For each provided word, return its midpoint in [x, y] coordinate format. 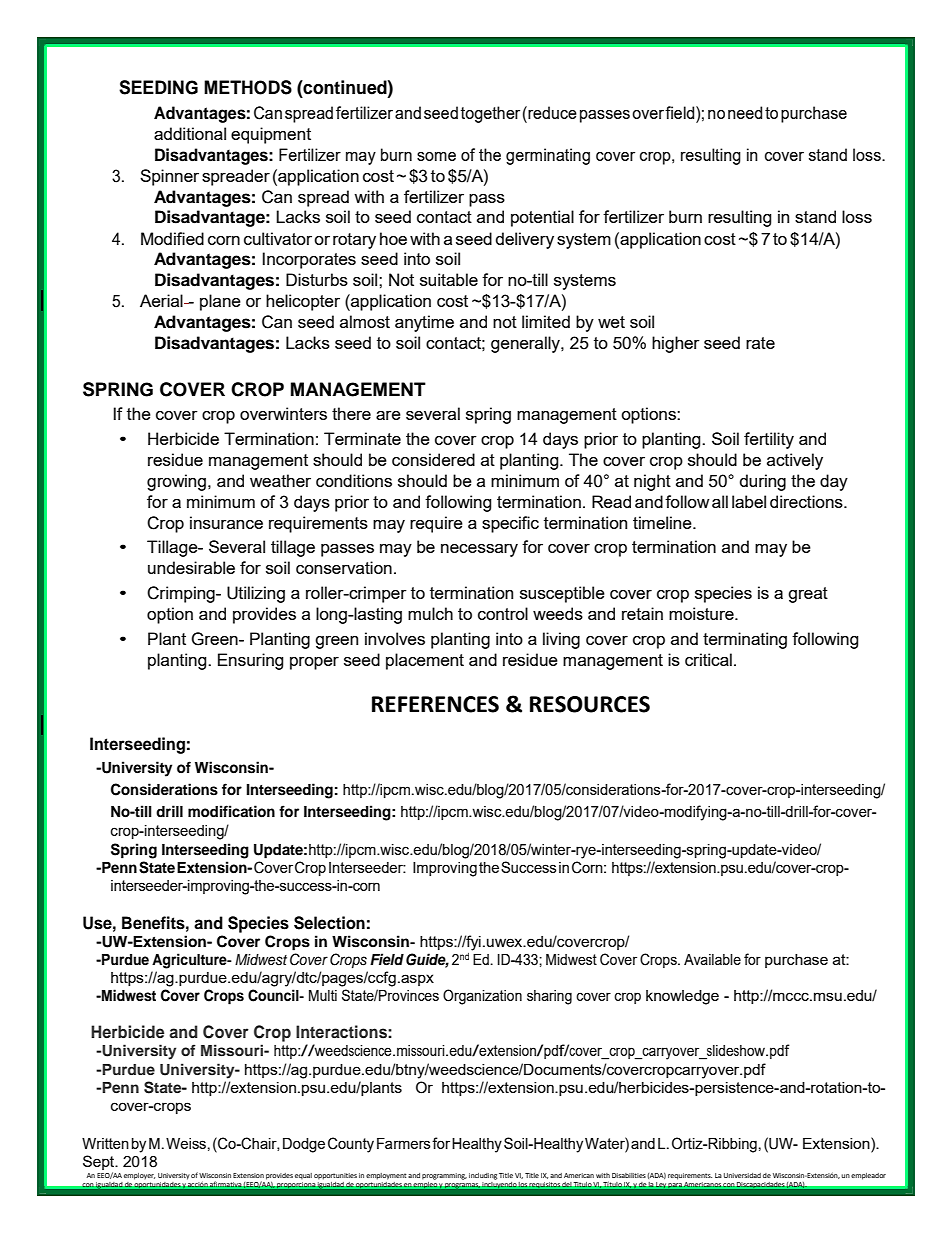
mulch [430, 613]
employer [139, 1176]
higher [676, 344]
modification [231, 811]
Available [712, 959]
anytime [424, 323]
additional [190, 133]
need [745, 112]
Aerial [162, 300]
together [490, 114]
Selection [329, 923]
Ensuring [251, 661]
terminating [745, 640]
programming [444, 1176]
